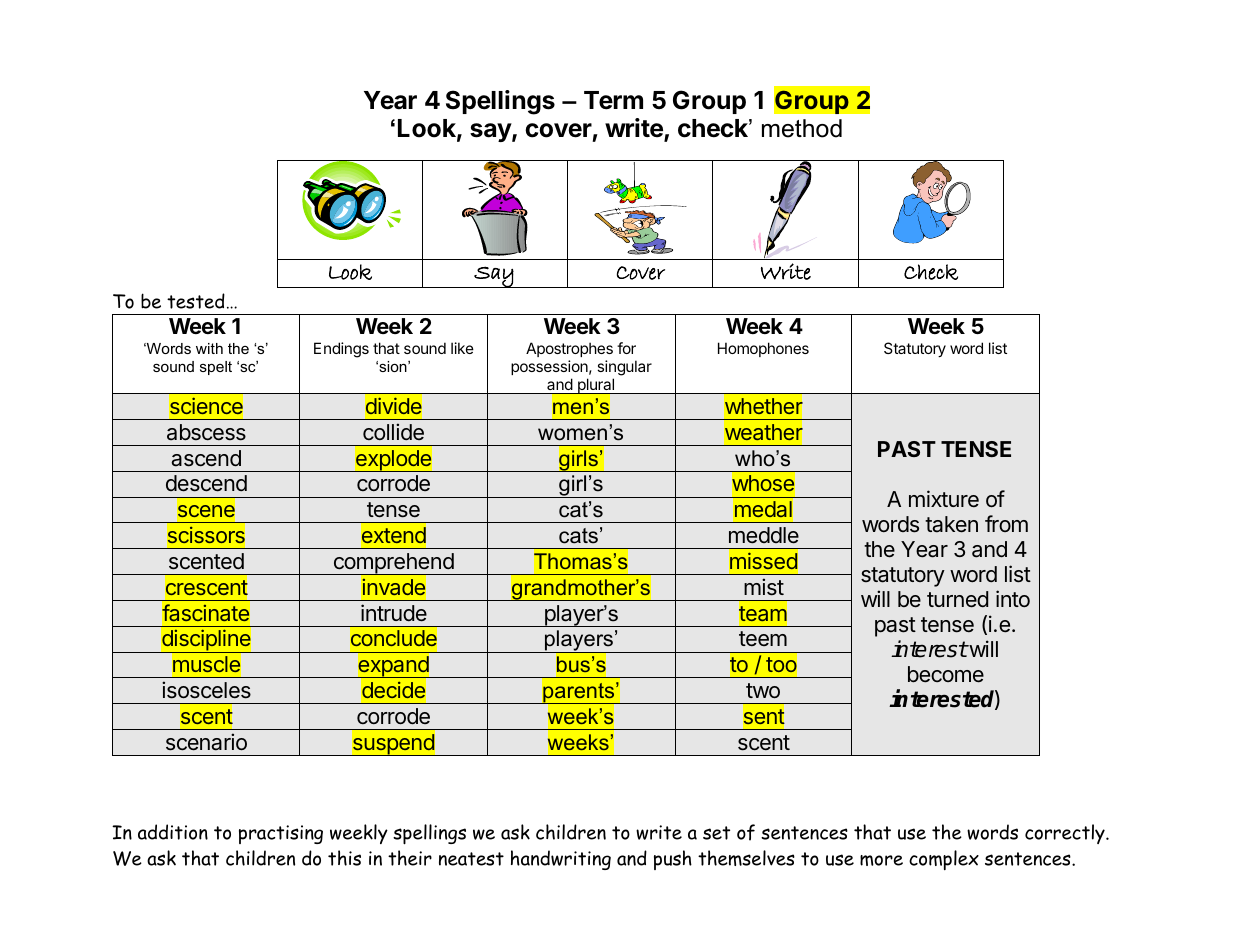 Image resolution: width=1233 pixels, height=952 pixels. Describe the element at coordinates (281, 834) in the screenshot. I see `practising` at that location.
